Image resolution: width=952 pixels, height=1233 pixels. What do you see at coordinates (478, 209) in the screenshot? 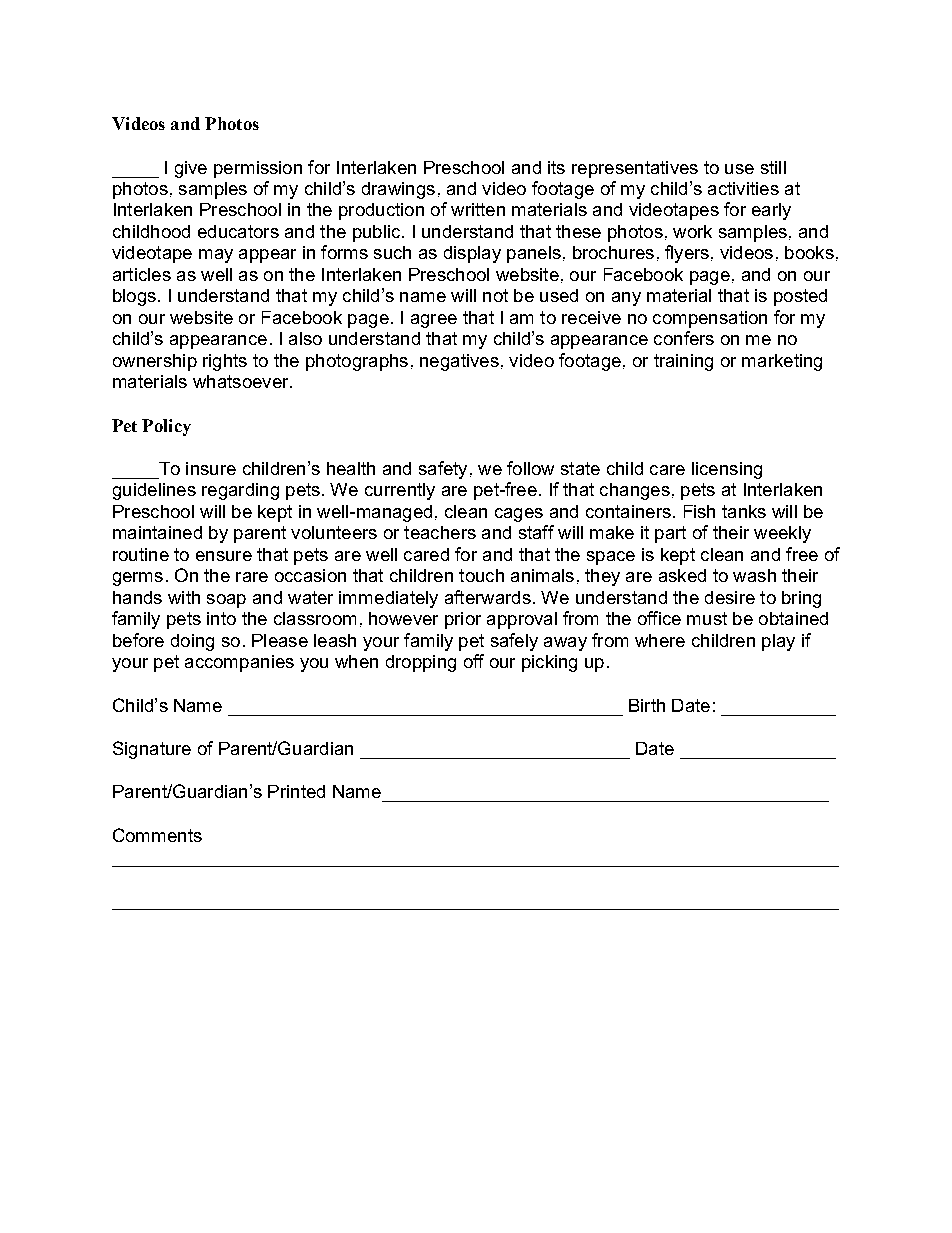
I see `written` at bounding box center [478, 209].
